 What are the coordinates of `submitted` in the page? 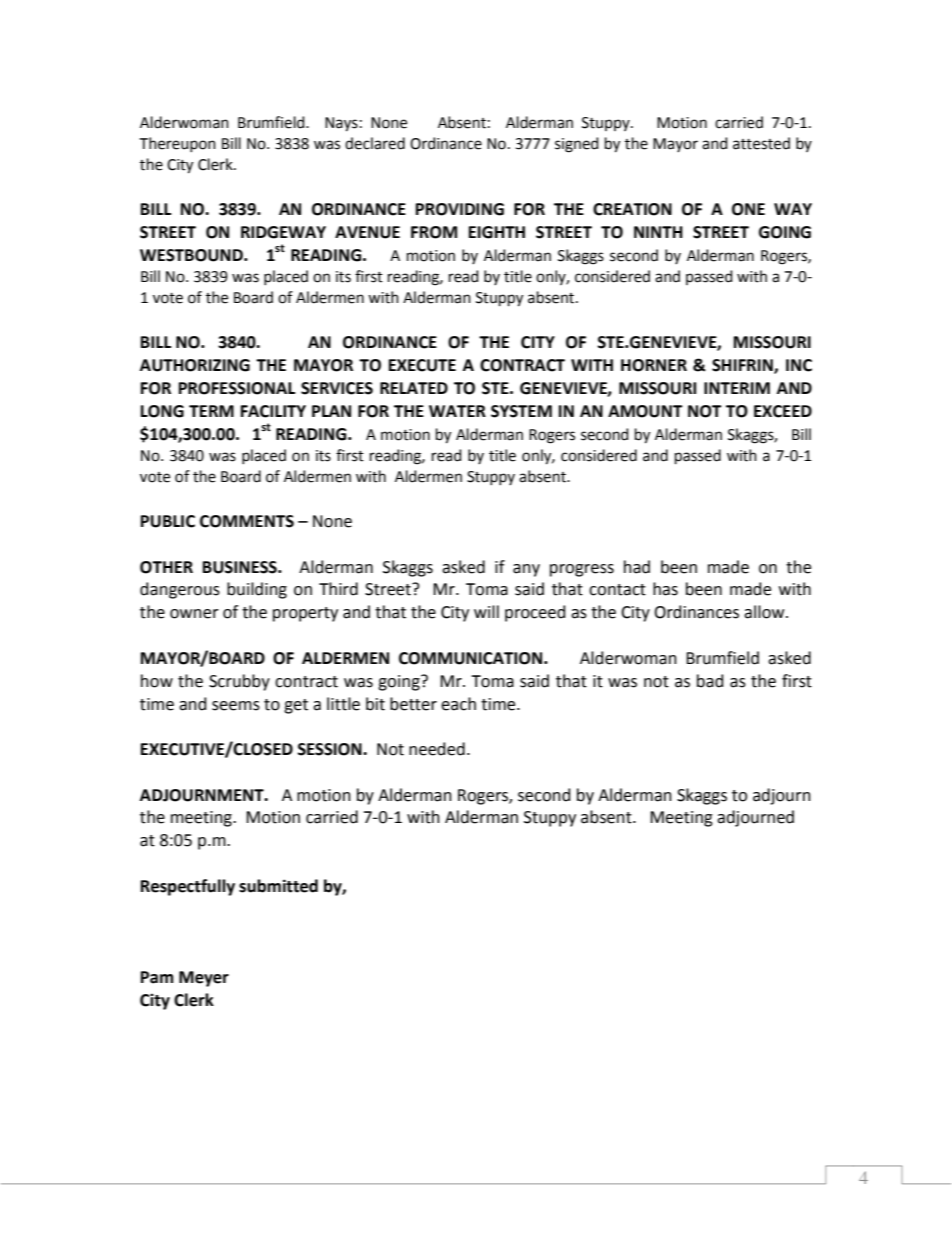 It's located at (278, 886).
